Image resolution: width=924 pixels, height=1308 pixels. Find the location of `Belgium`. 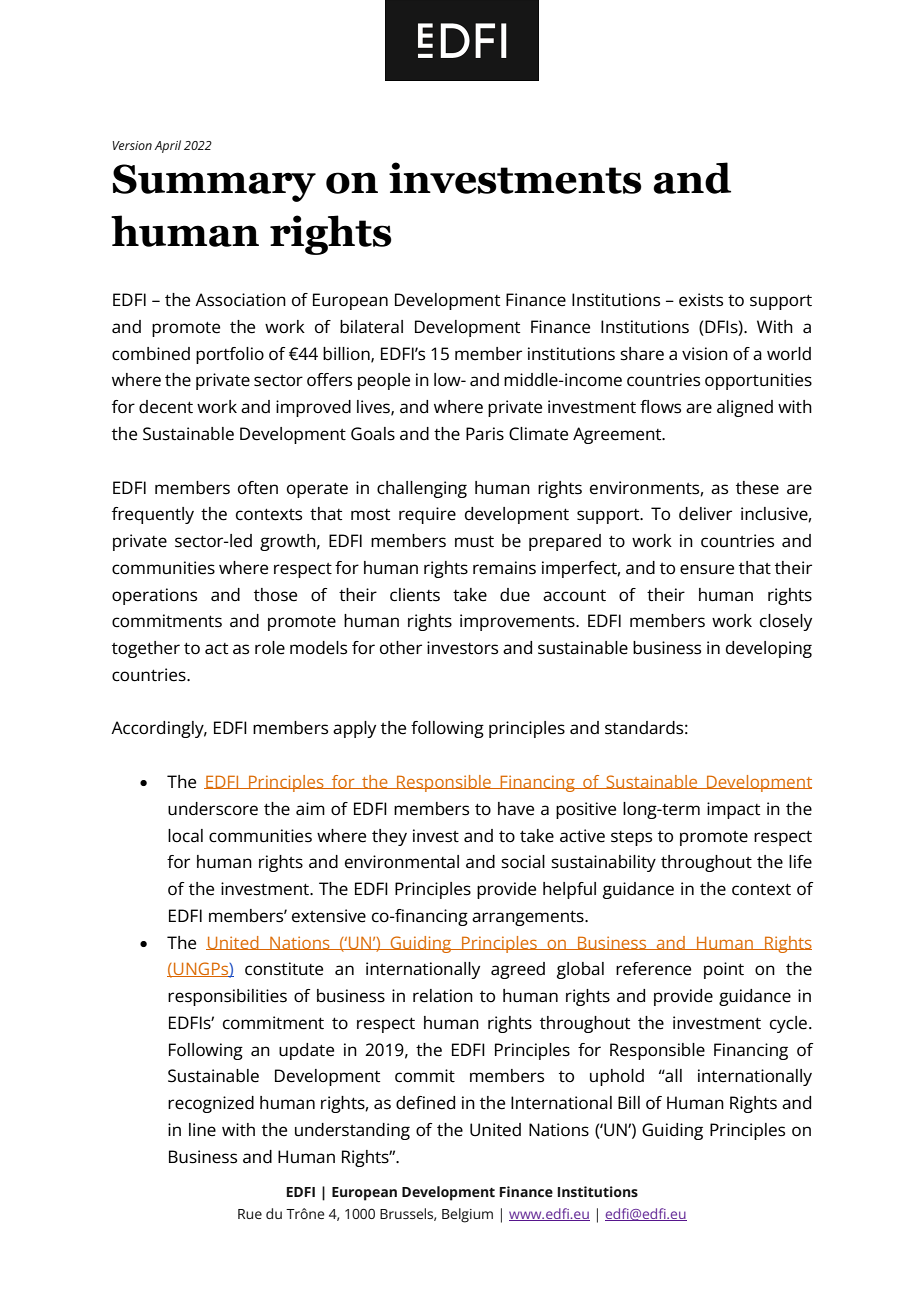

Belgium is located at coordinates (467, 1215).
